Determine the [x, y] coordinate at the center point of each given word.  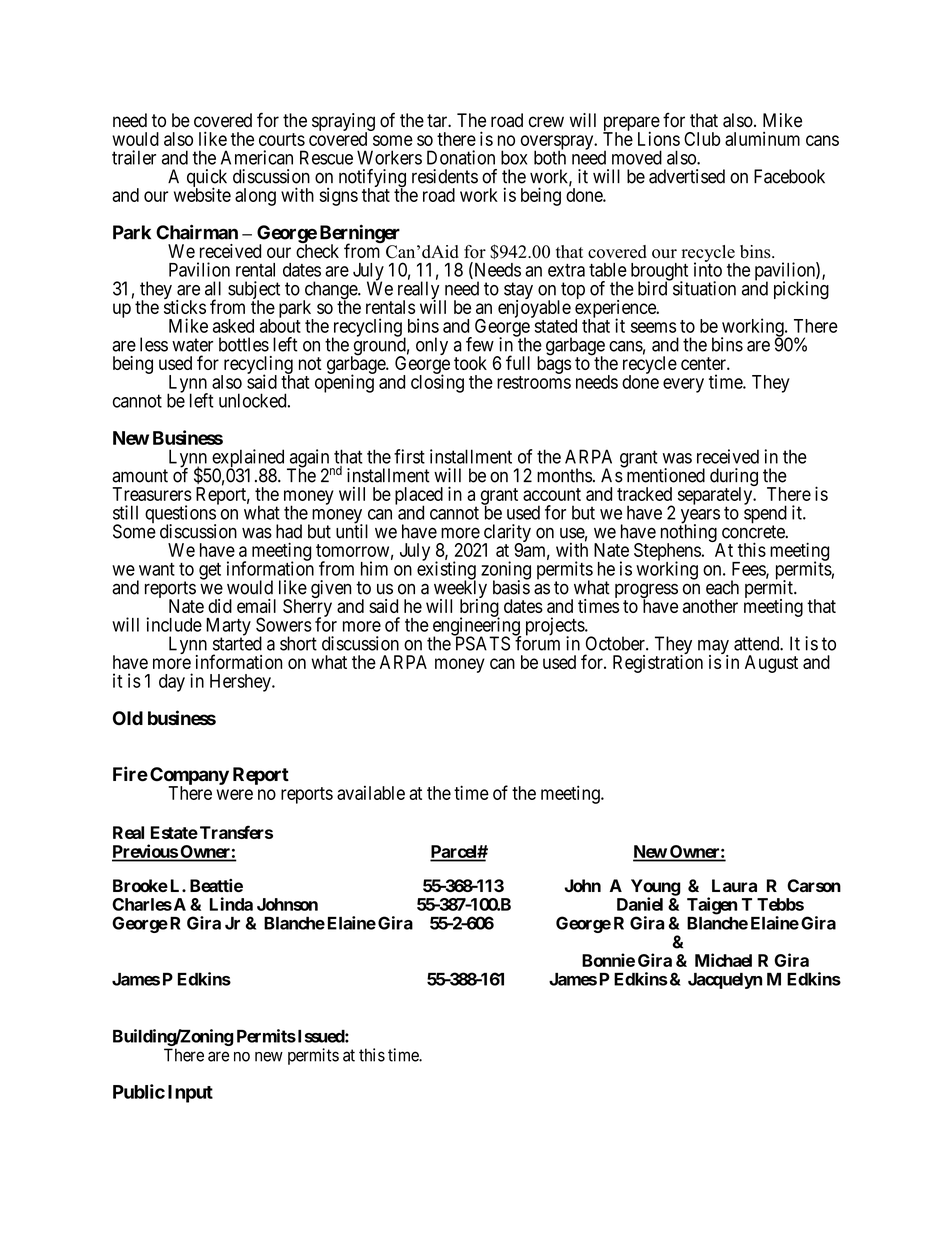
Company [189, 777]
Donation [461, 157]
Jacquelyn [725, 981]
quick [207, 179]
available [371, 793]
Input [190, 1094]
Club [702, 139]
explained [247, 459]
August [771, 664]
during [734, 478]
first [409, 456]
